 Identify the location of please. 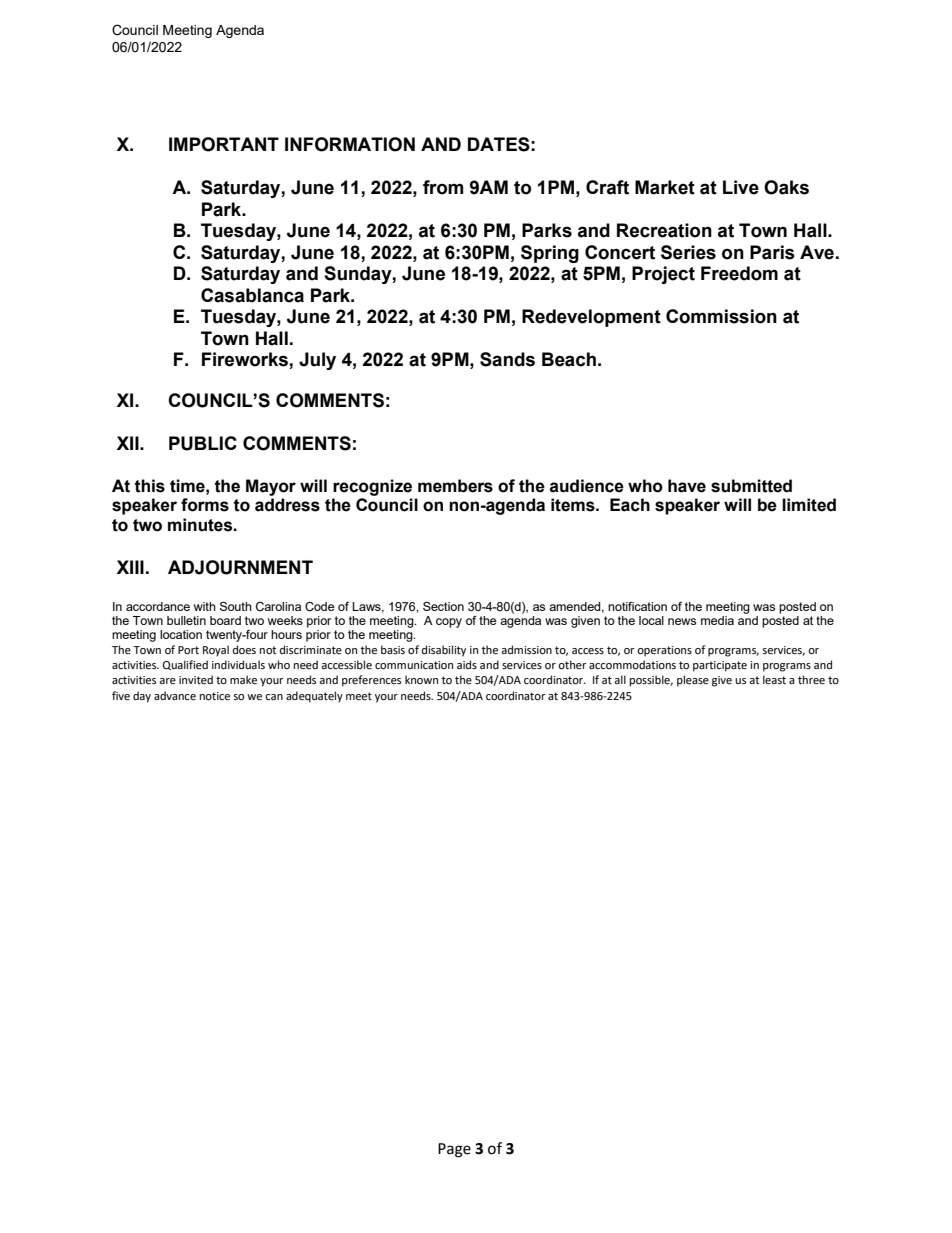
(693, 681).
